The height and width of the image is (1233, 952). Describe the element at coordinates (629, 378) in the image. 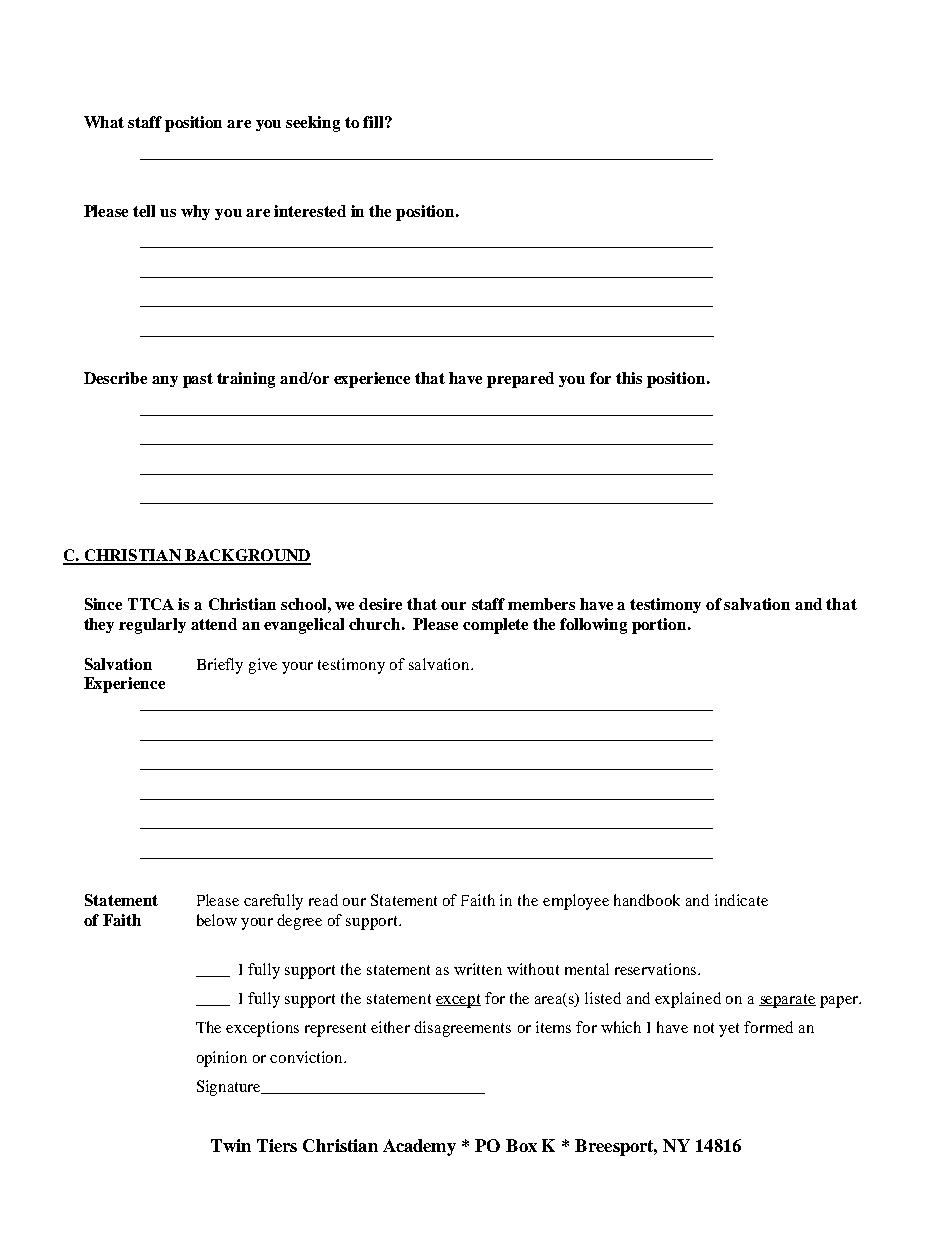

I see `this` at that location.
